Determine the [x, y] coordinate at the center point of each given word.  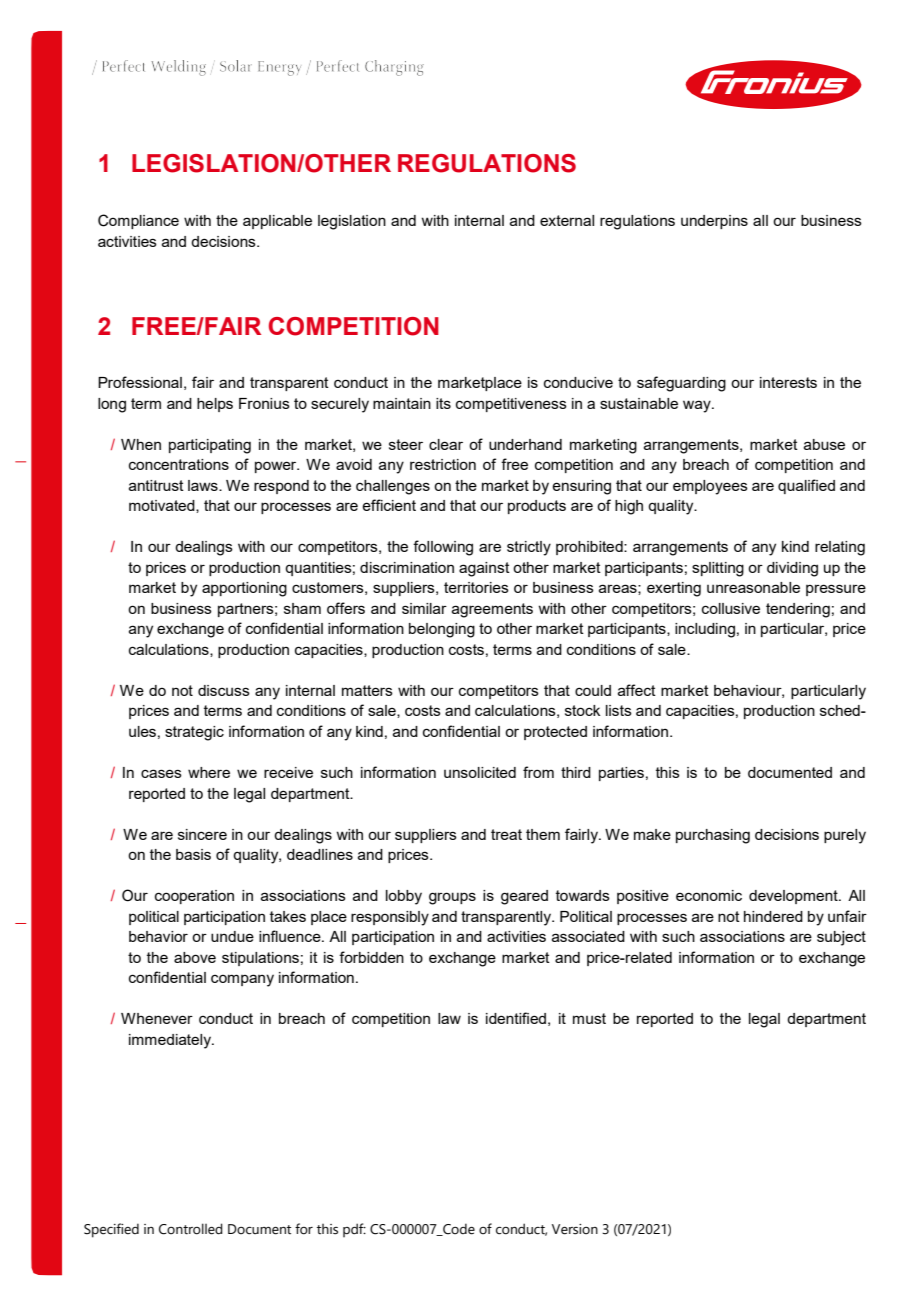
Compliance [138, 221]
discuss [224, 690]
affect [637, 690]
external [567, 220]
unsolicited [480, 772]
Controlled [191, 1229]
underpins [714, 222]
